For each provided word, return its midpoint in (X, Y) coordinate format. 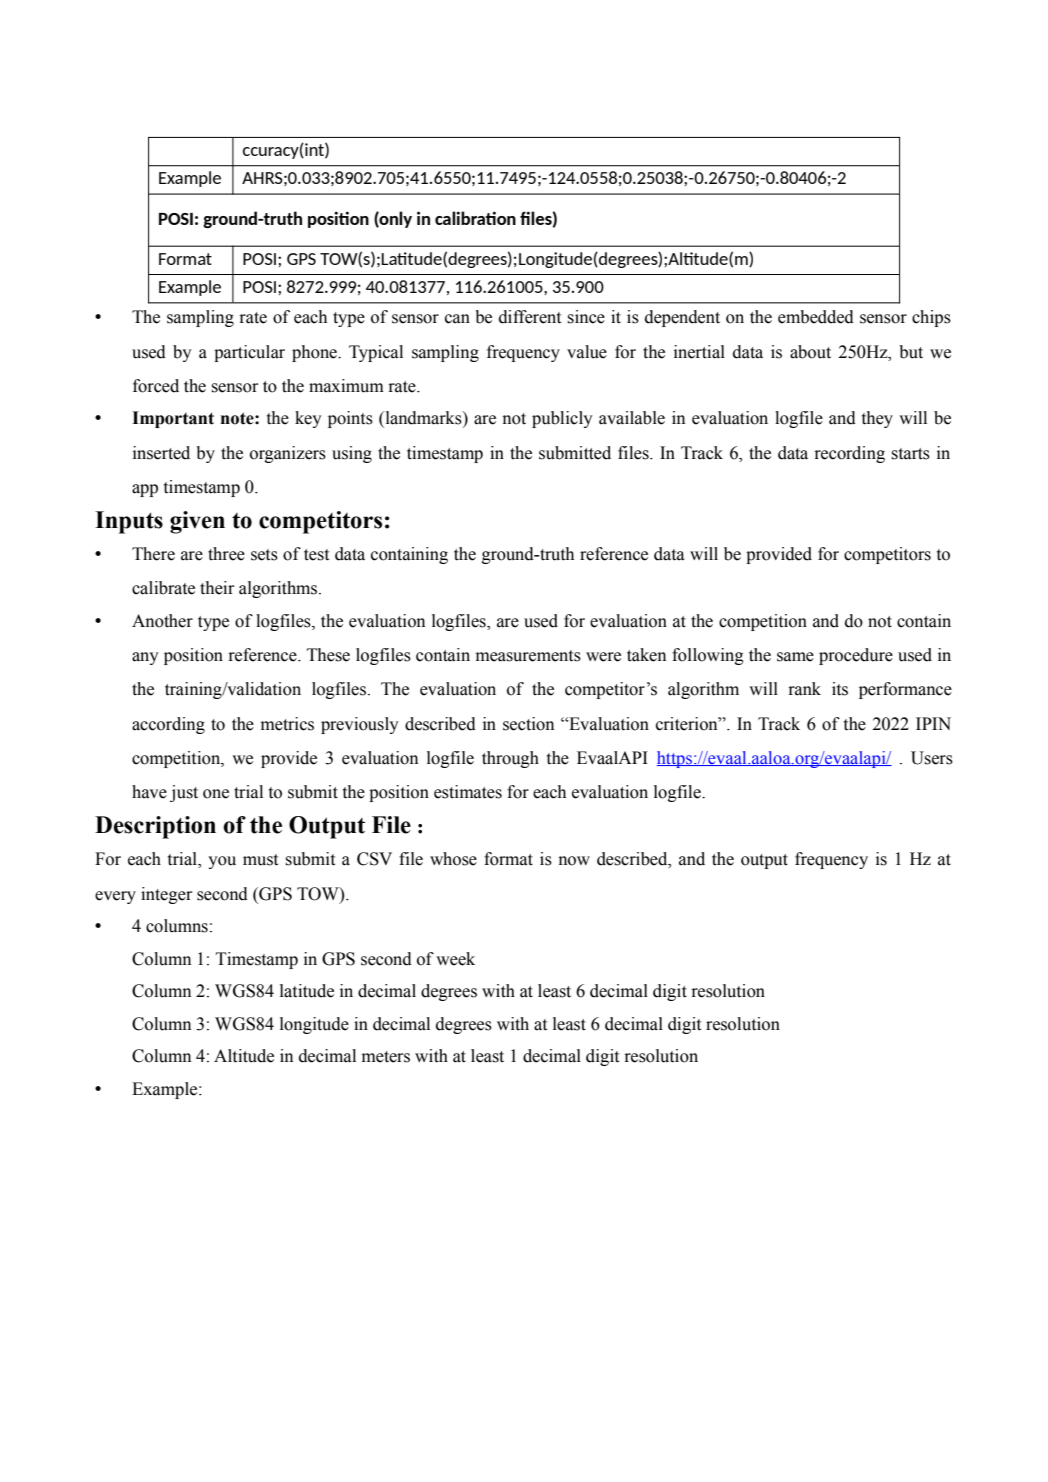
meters (386, 1057)
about (810, 352)
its (840, 689)
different (530, 317)
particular (249, 353)
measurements (528, 656)
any (145, 658)
